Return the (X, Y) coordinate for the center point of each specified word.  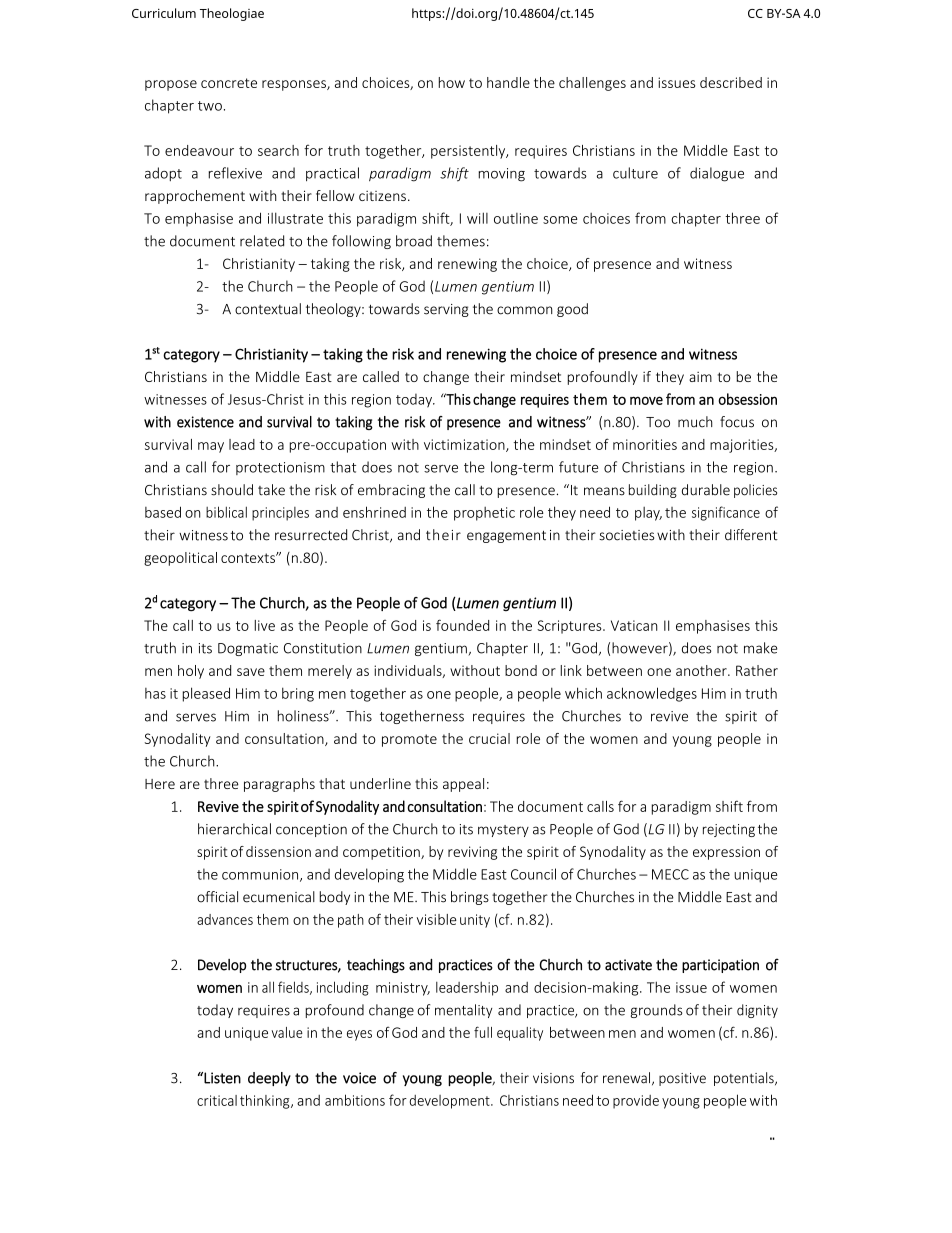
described (731, 82)
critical (217, 1100)
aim (700, 377)
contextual (268, 309)
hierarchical (234, 829)
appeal (463, 785)
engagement (506, 536)
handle (508, 82)
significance (726, 513)
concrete (229, 83)
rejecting (729, 830)
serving (446, 310)
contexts (249, 558)
